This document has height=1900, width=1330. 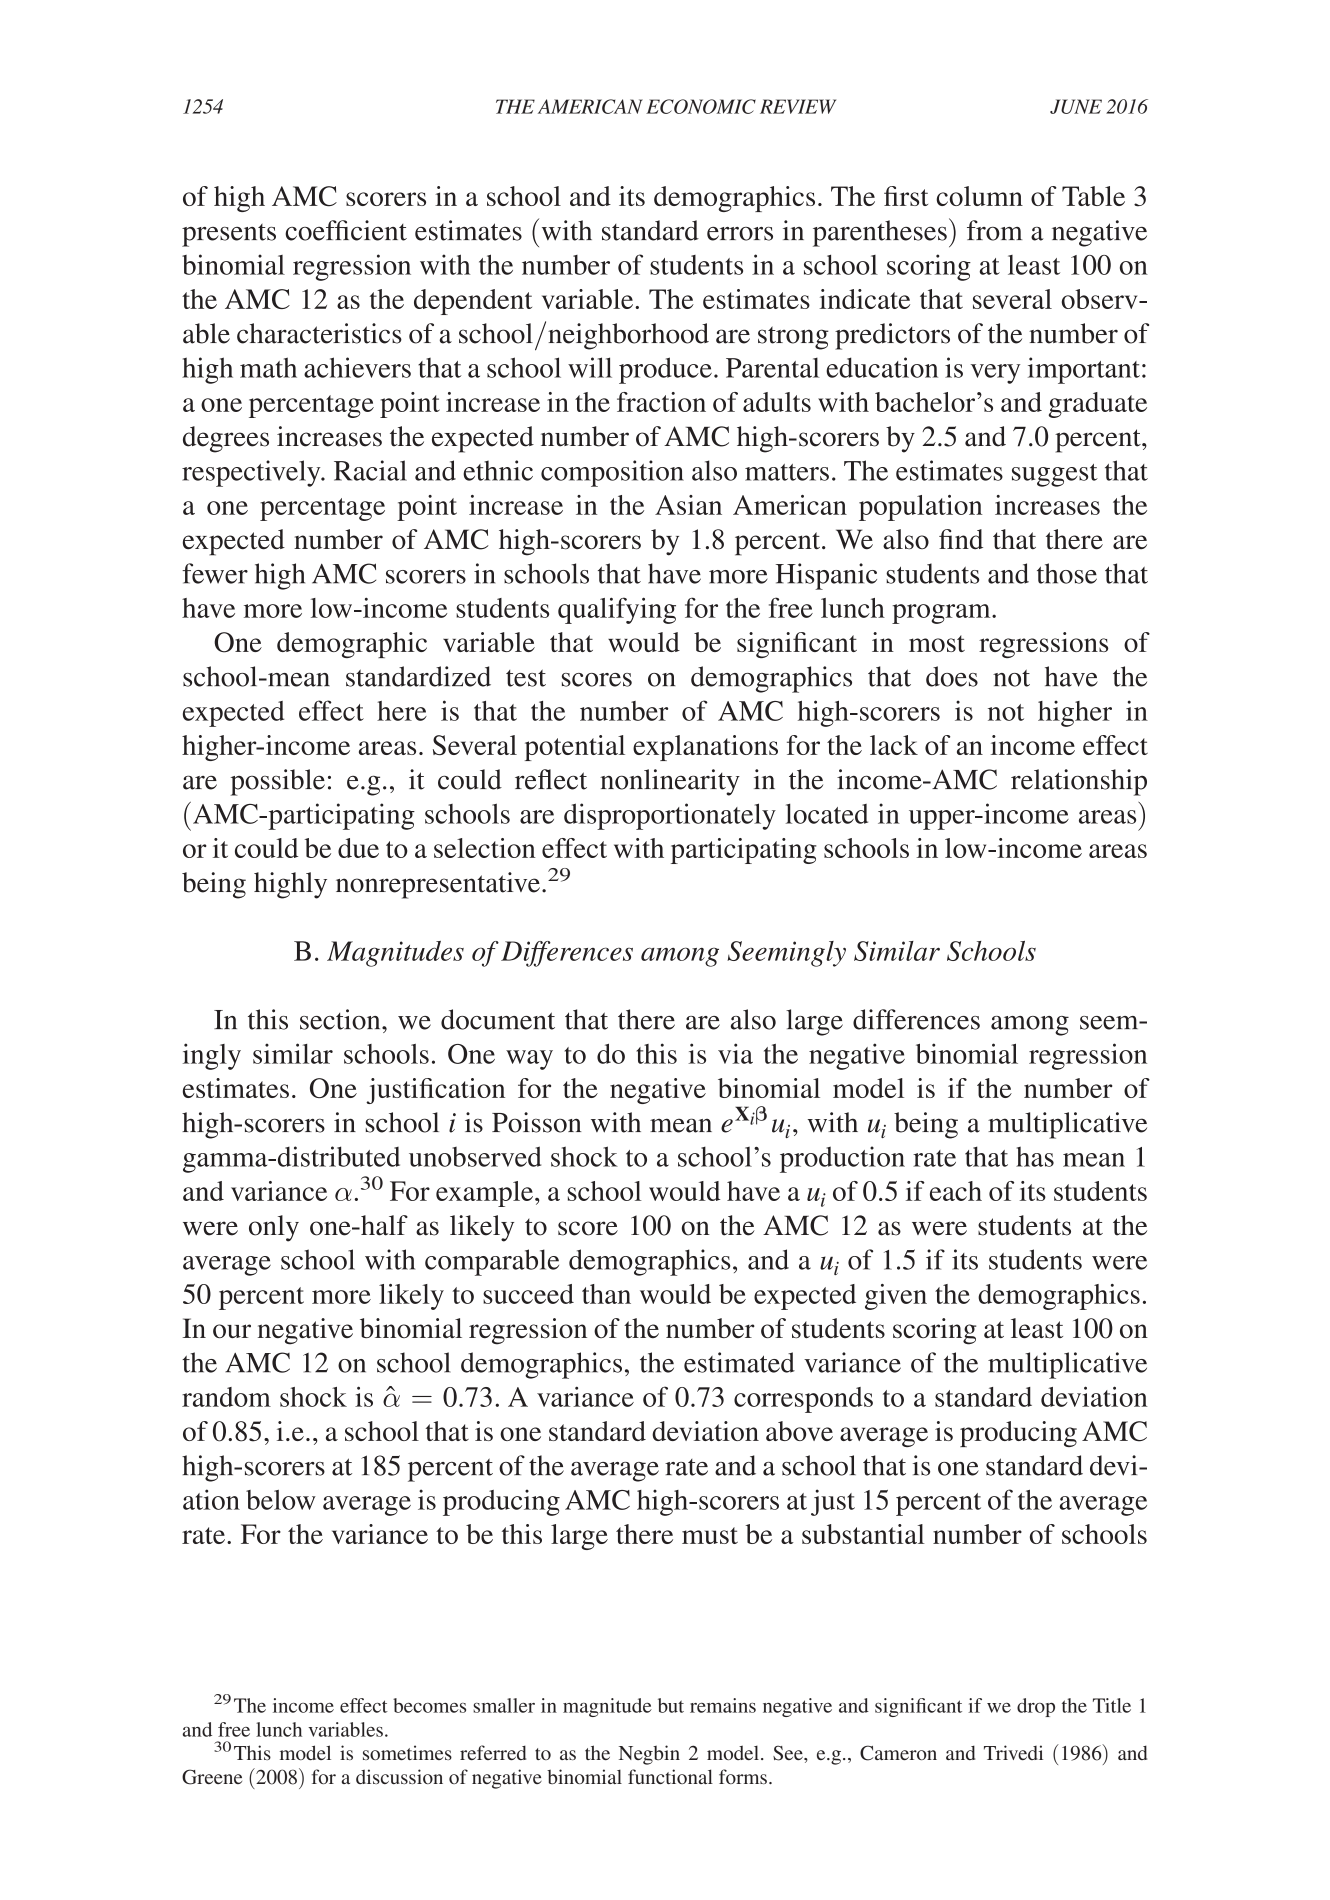 What do you see at coordinates (670, 816) in the document?
I see `disproportionately` at bounding box center [670, 816].
